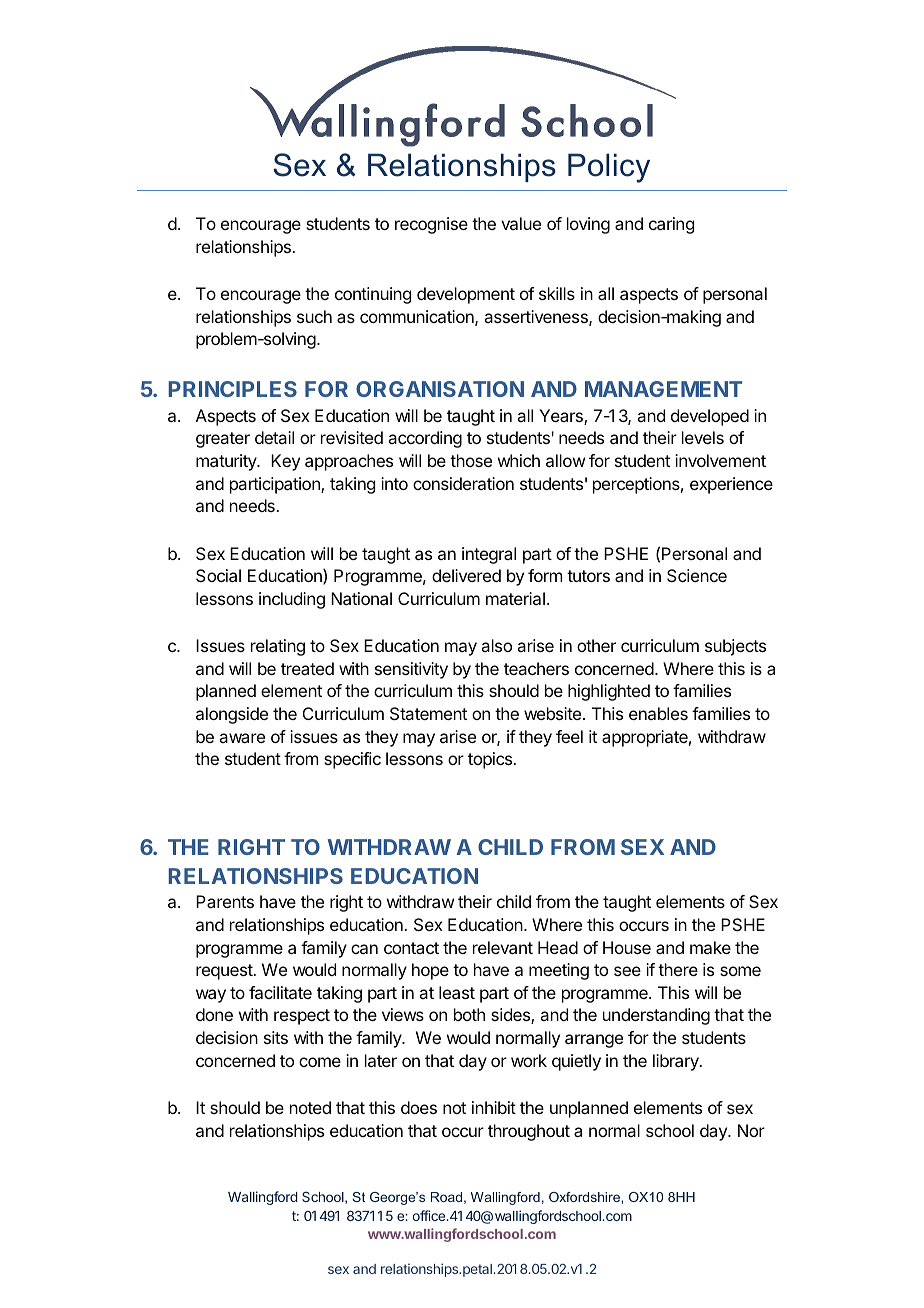 The width and height of the document is (924, 1308). What do you see at coordinates (521, 223) in the document?
I see `value` at bounding box center [521, 223].
